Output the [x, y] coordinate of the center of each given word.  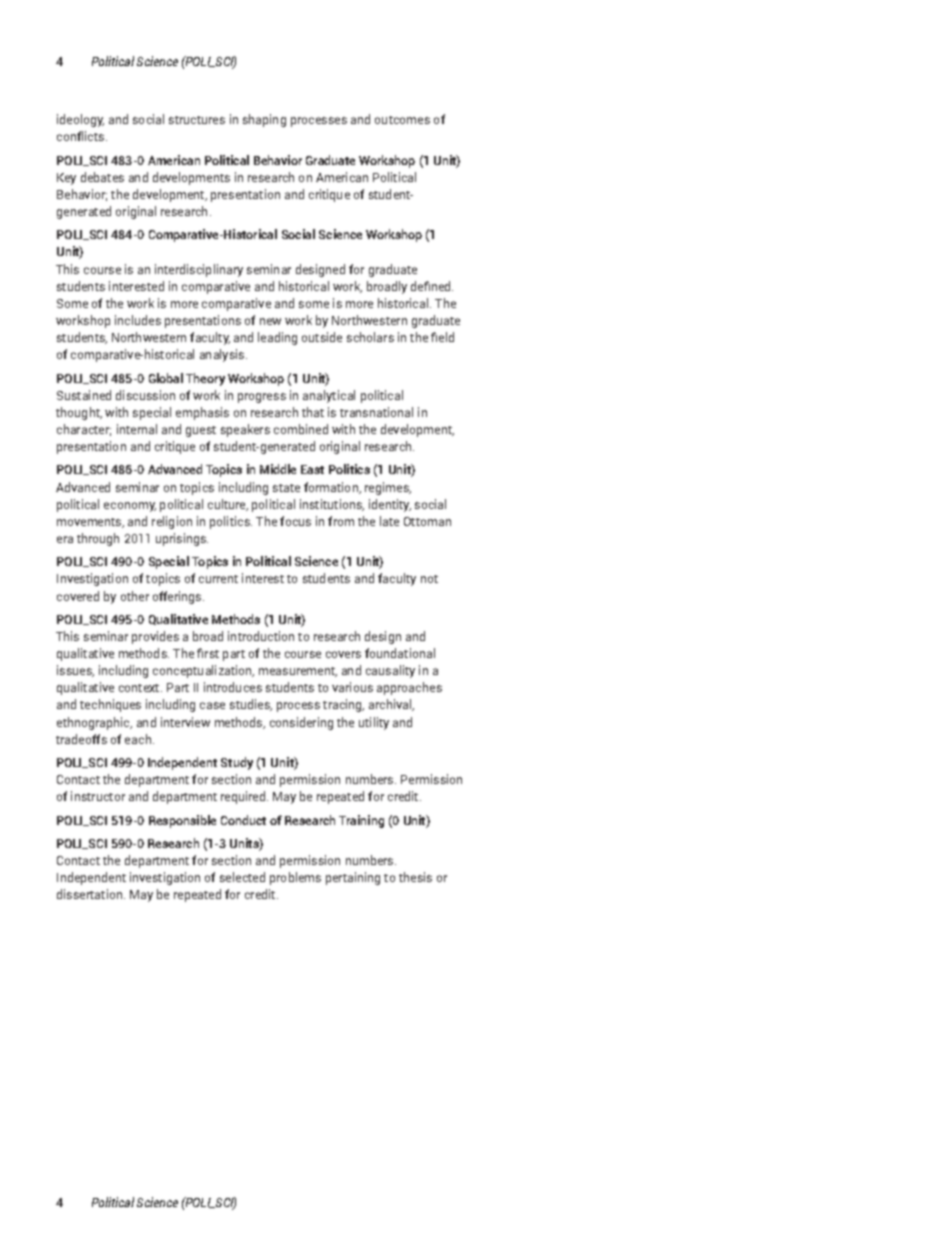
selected [242, 877]
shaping [264, 120]
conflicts [82, 136]
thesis [415, 877]
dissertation [89, 894]
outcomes [402, 120]
